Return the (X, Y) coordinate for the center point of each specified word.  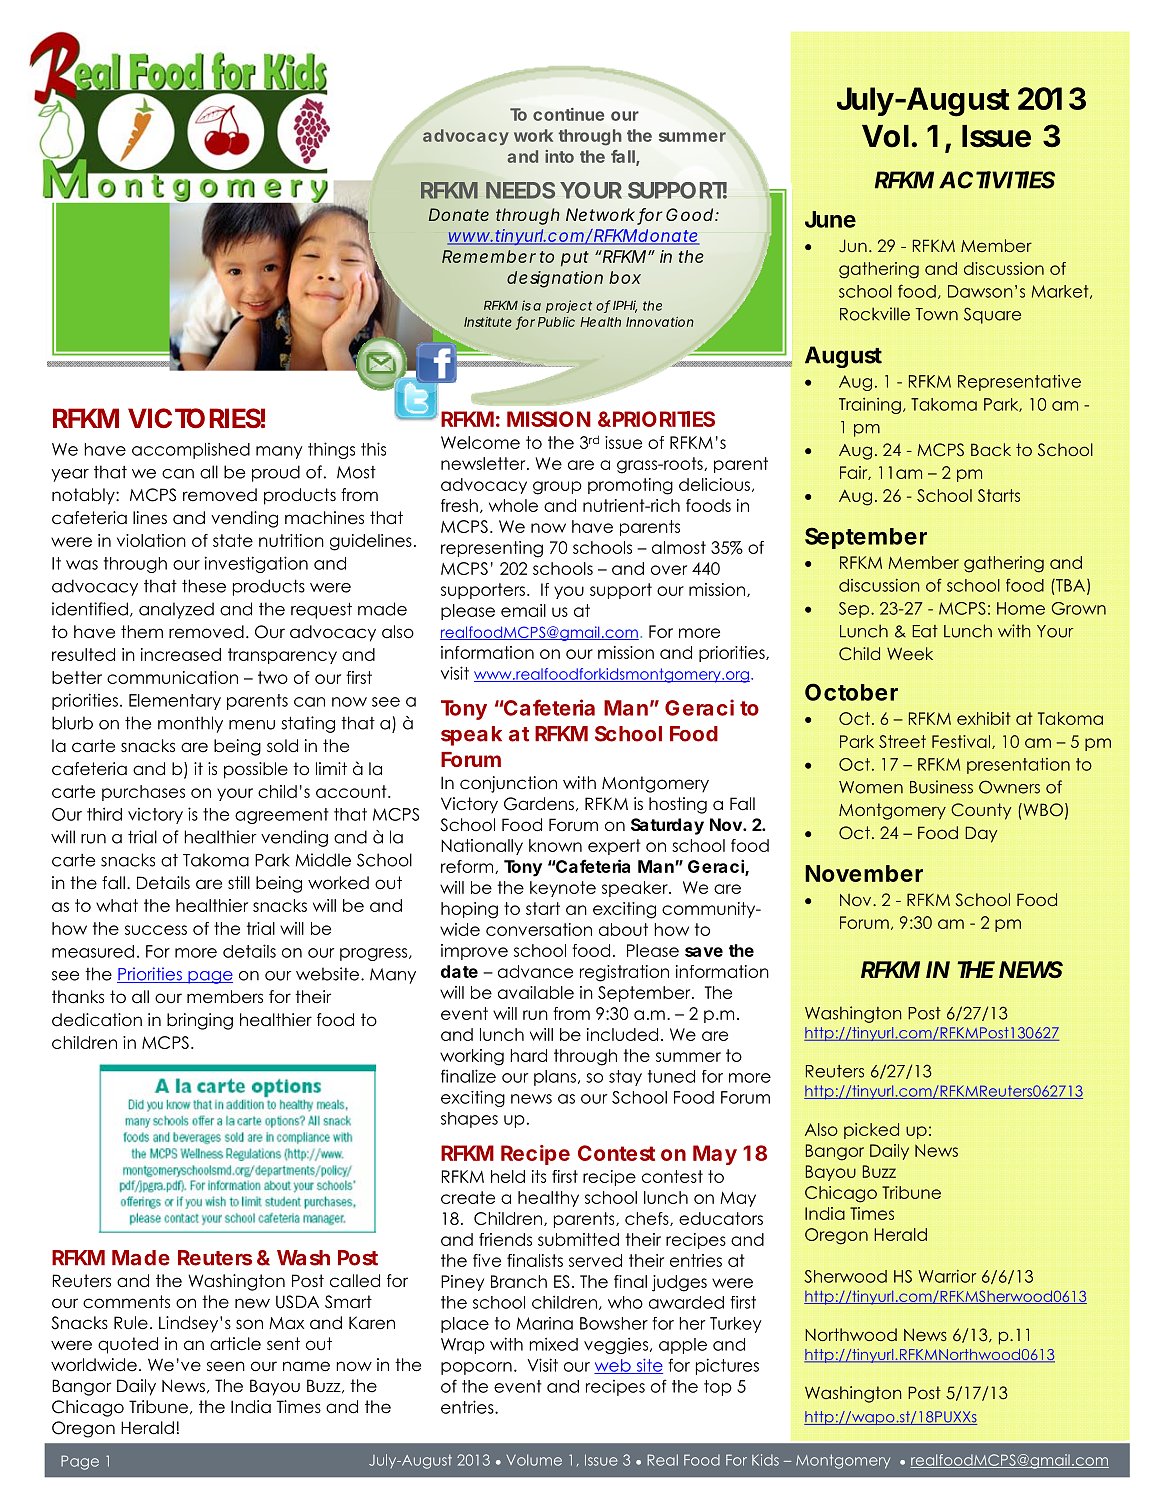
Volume (534, 1460)
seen (226, 1366)
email (523, 610)
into (559, 156)
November (864, 873)
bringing (200, 1021)
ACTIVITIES (997, 180)
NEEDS (520, 190)
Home (1021, 608)
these (204, 586)
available (536, 992)
